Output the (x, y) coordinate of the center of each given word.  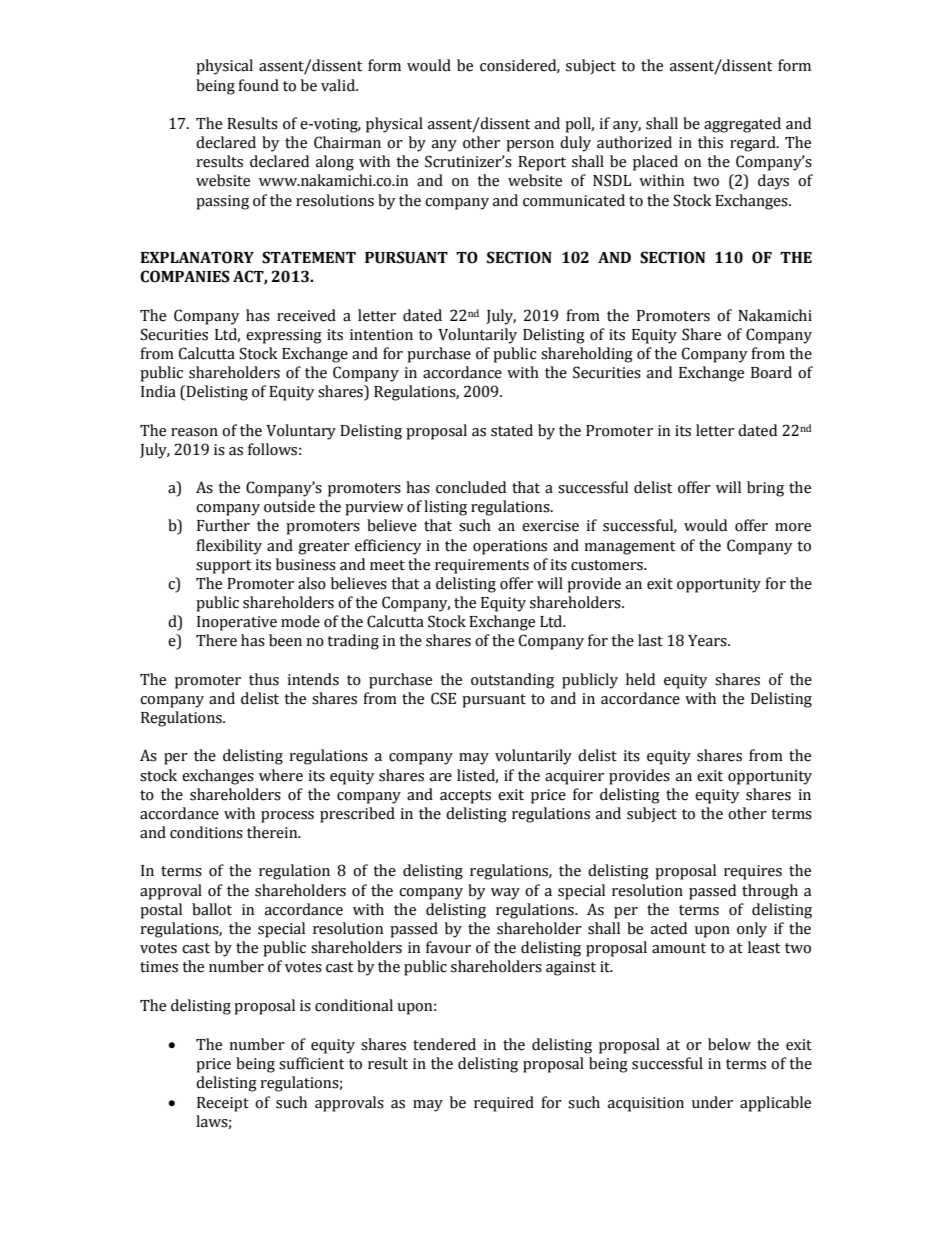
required (504, 1104)
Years (708, 641)
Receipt (223, 1104)
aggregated (742, 125)
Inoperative (237, 623)
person (530, 146)
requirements (482, 566)
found (259, 85)
